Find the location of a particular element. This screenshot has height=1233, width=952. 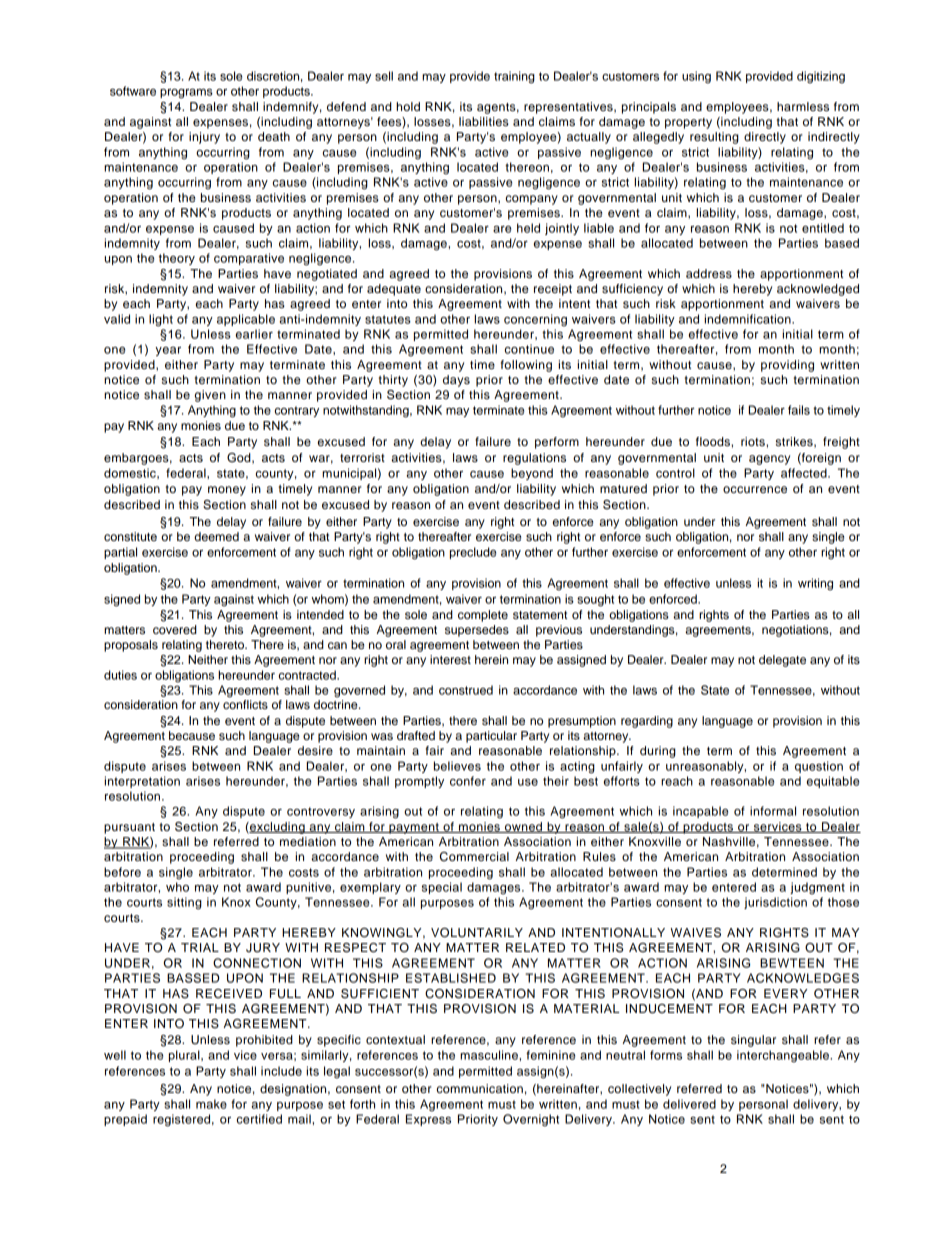

light is located at coordinates (161, 320).
